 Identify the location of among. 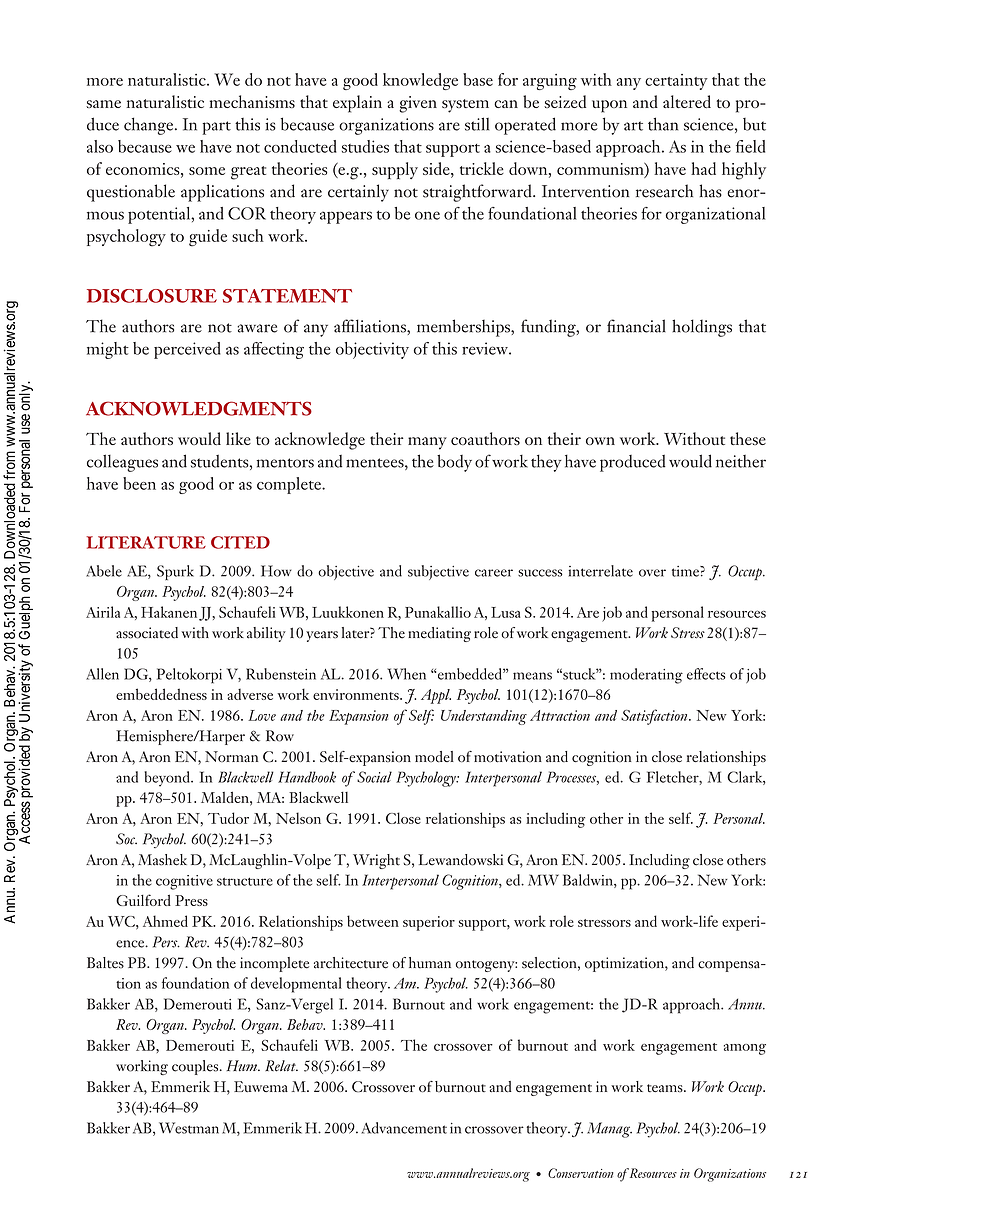
(745, 1049).
